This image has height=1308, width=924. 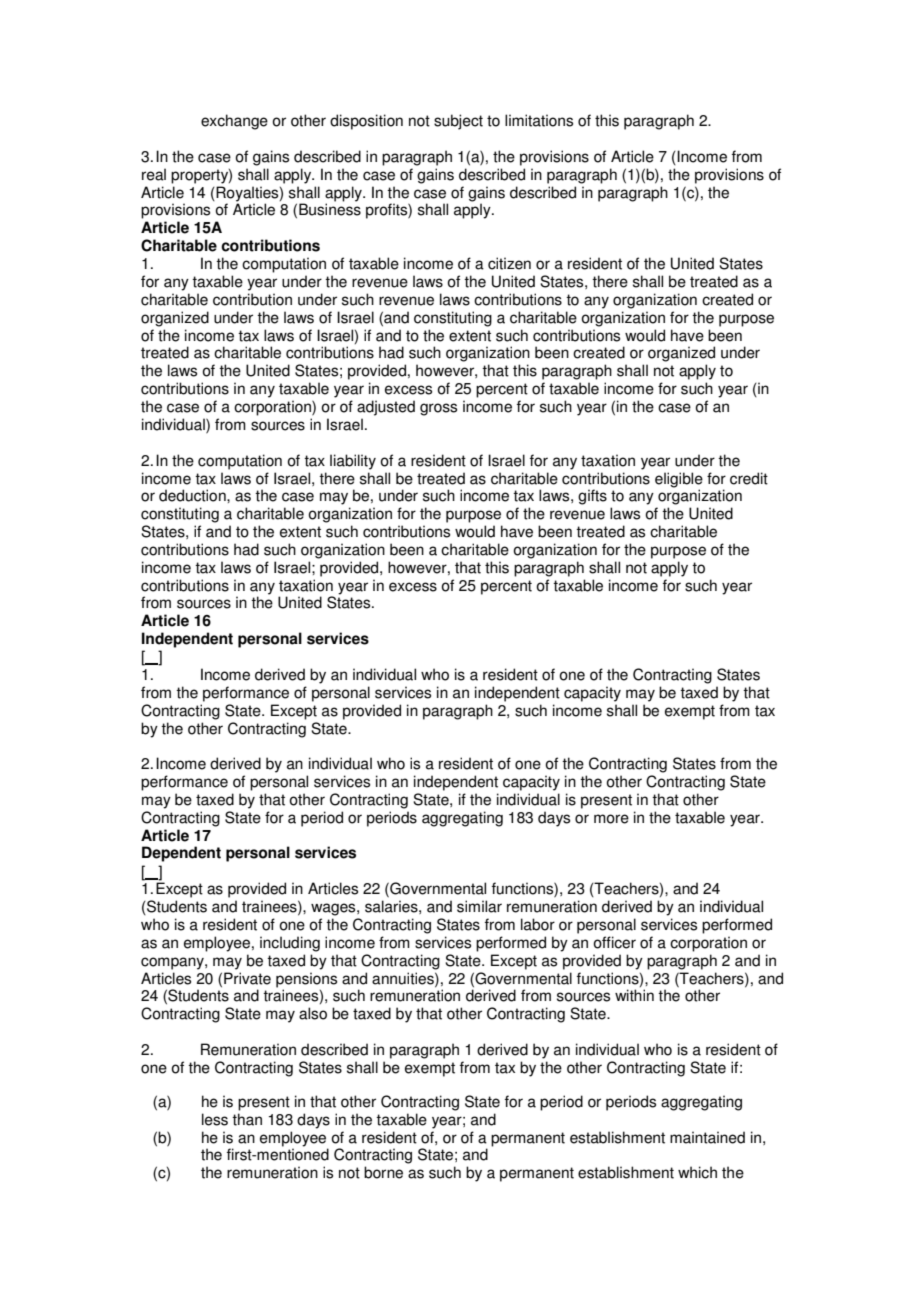 What do you see at coordinates (679, 480) in the image?
I see `eligible` at bounding box center [679, 480].
